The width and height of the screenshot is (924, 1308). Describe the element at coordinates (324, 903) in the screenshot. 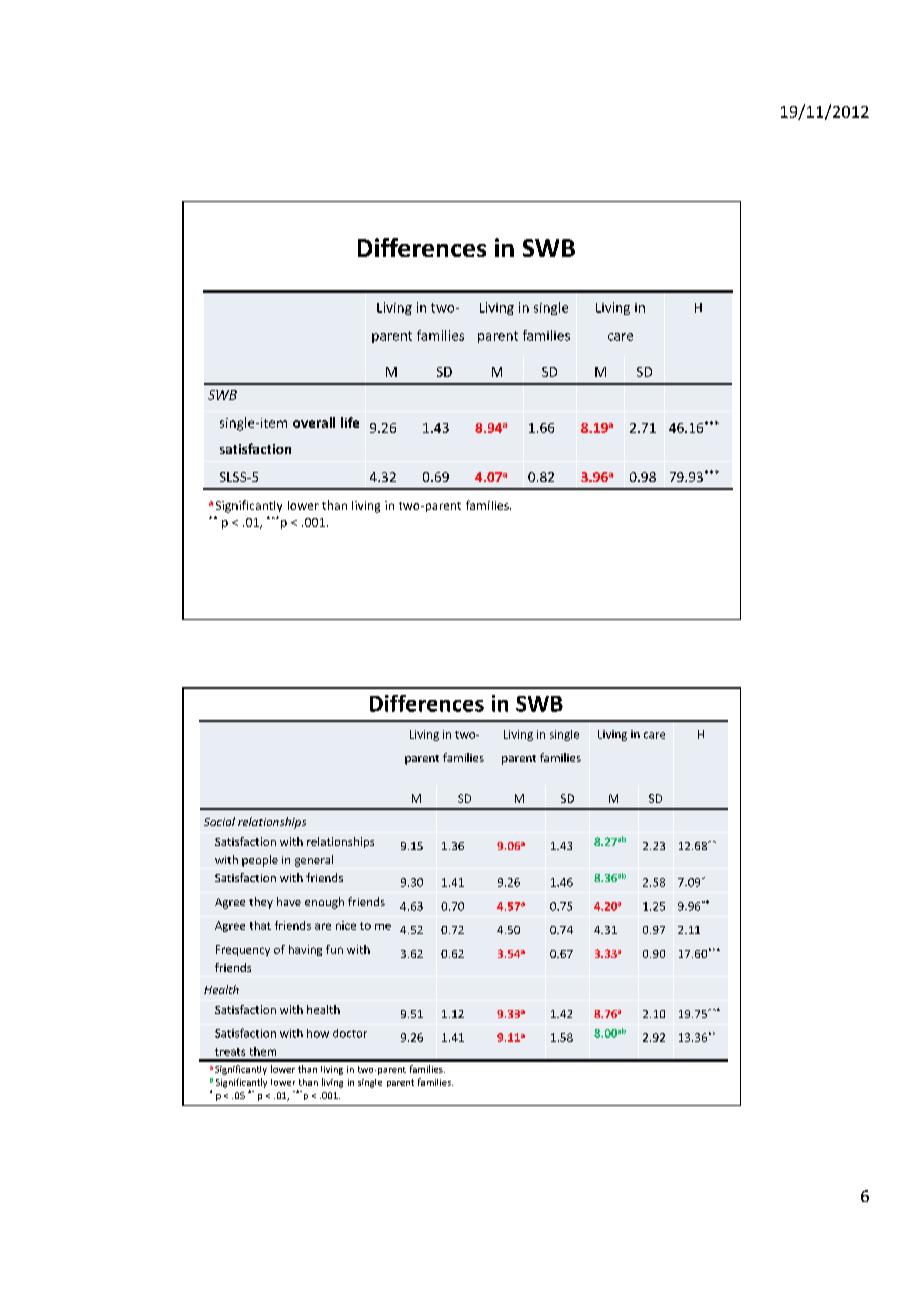

I see `enough` at that location.
